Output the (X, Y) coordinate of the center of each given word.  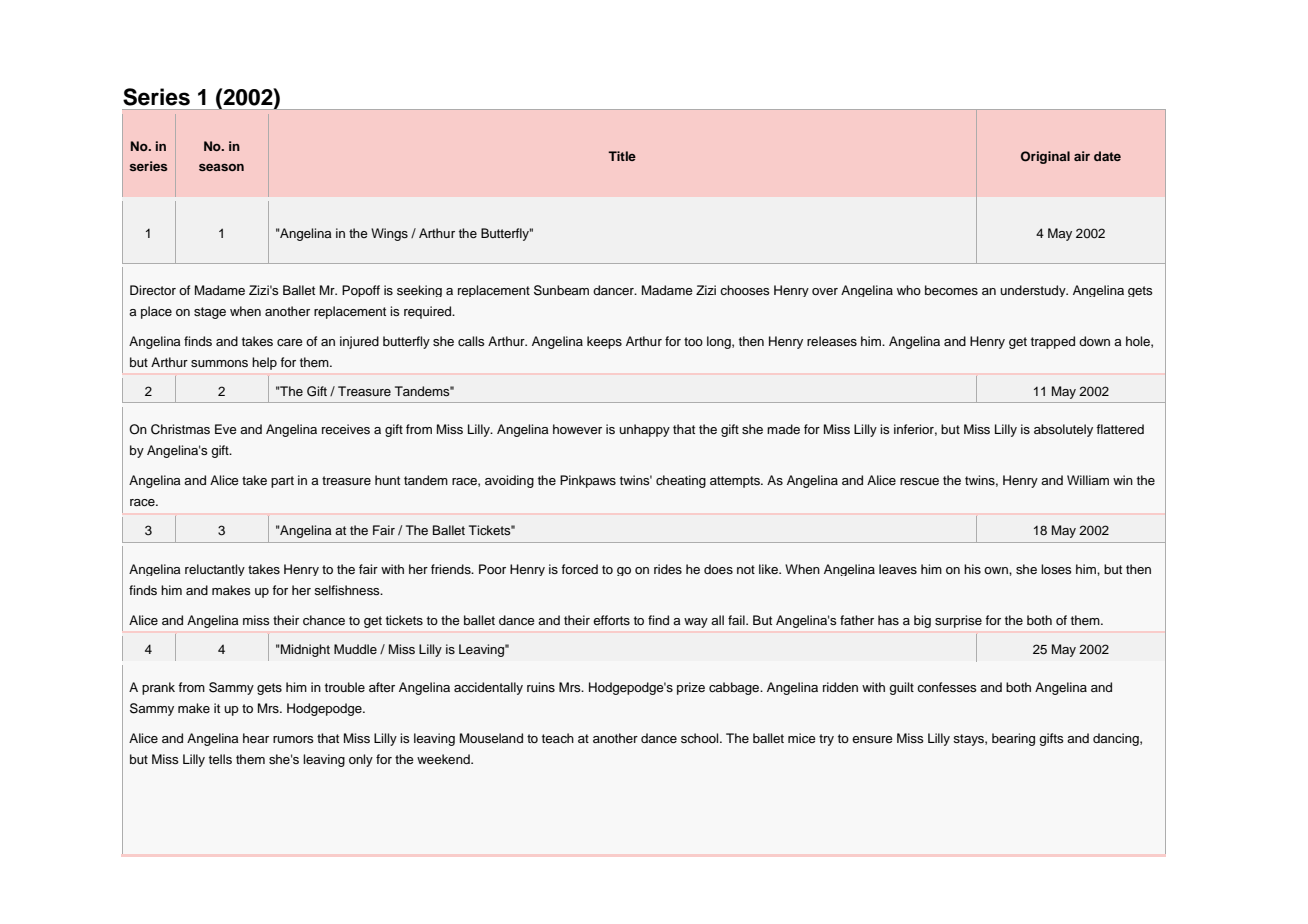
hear (256, 738)
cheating (681, 481)
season (221, 167)
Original (1045, 157)
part (282, 482)
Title (622, 156)
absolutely (1063, 430)
